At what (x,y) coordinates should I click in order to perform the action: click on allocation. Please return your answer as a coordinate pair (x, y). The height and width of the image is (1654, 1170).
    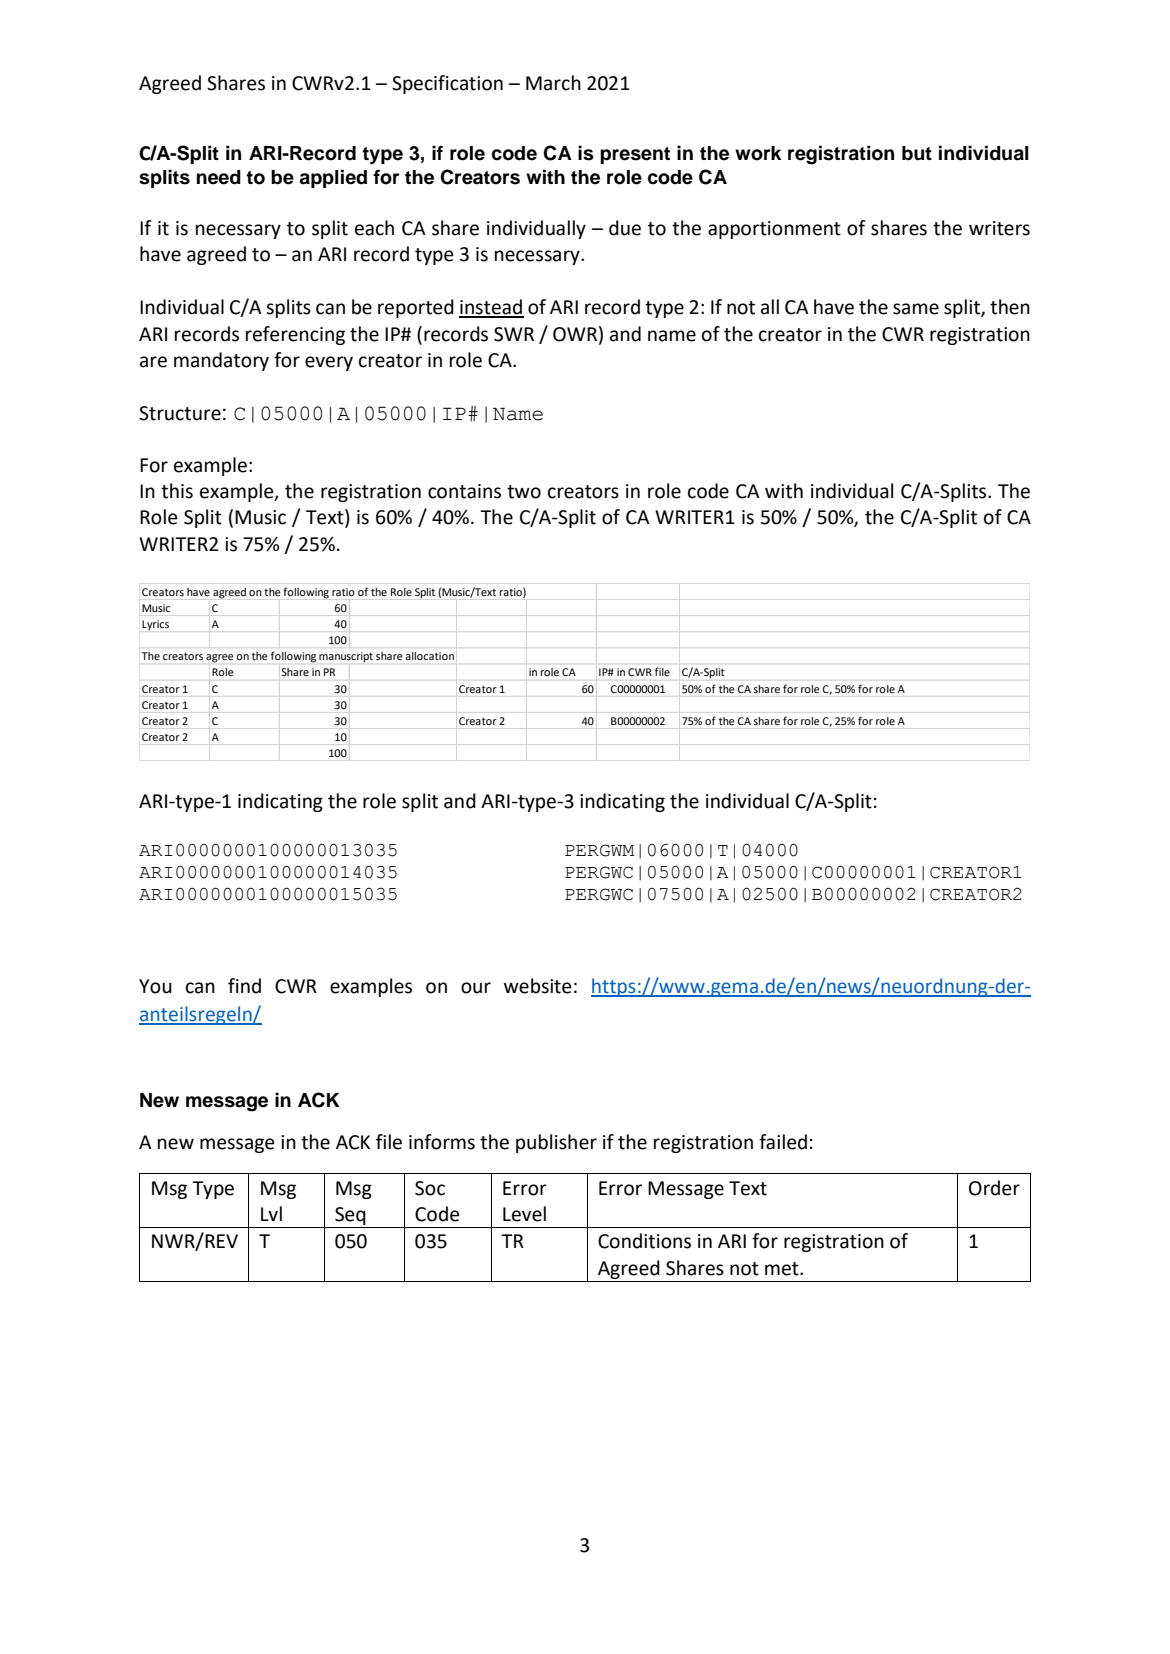
    Looking at the image, I should click on (430, 656).
